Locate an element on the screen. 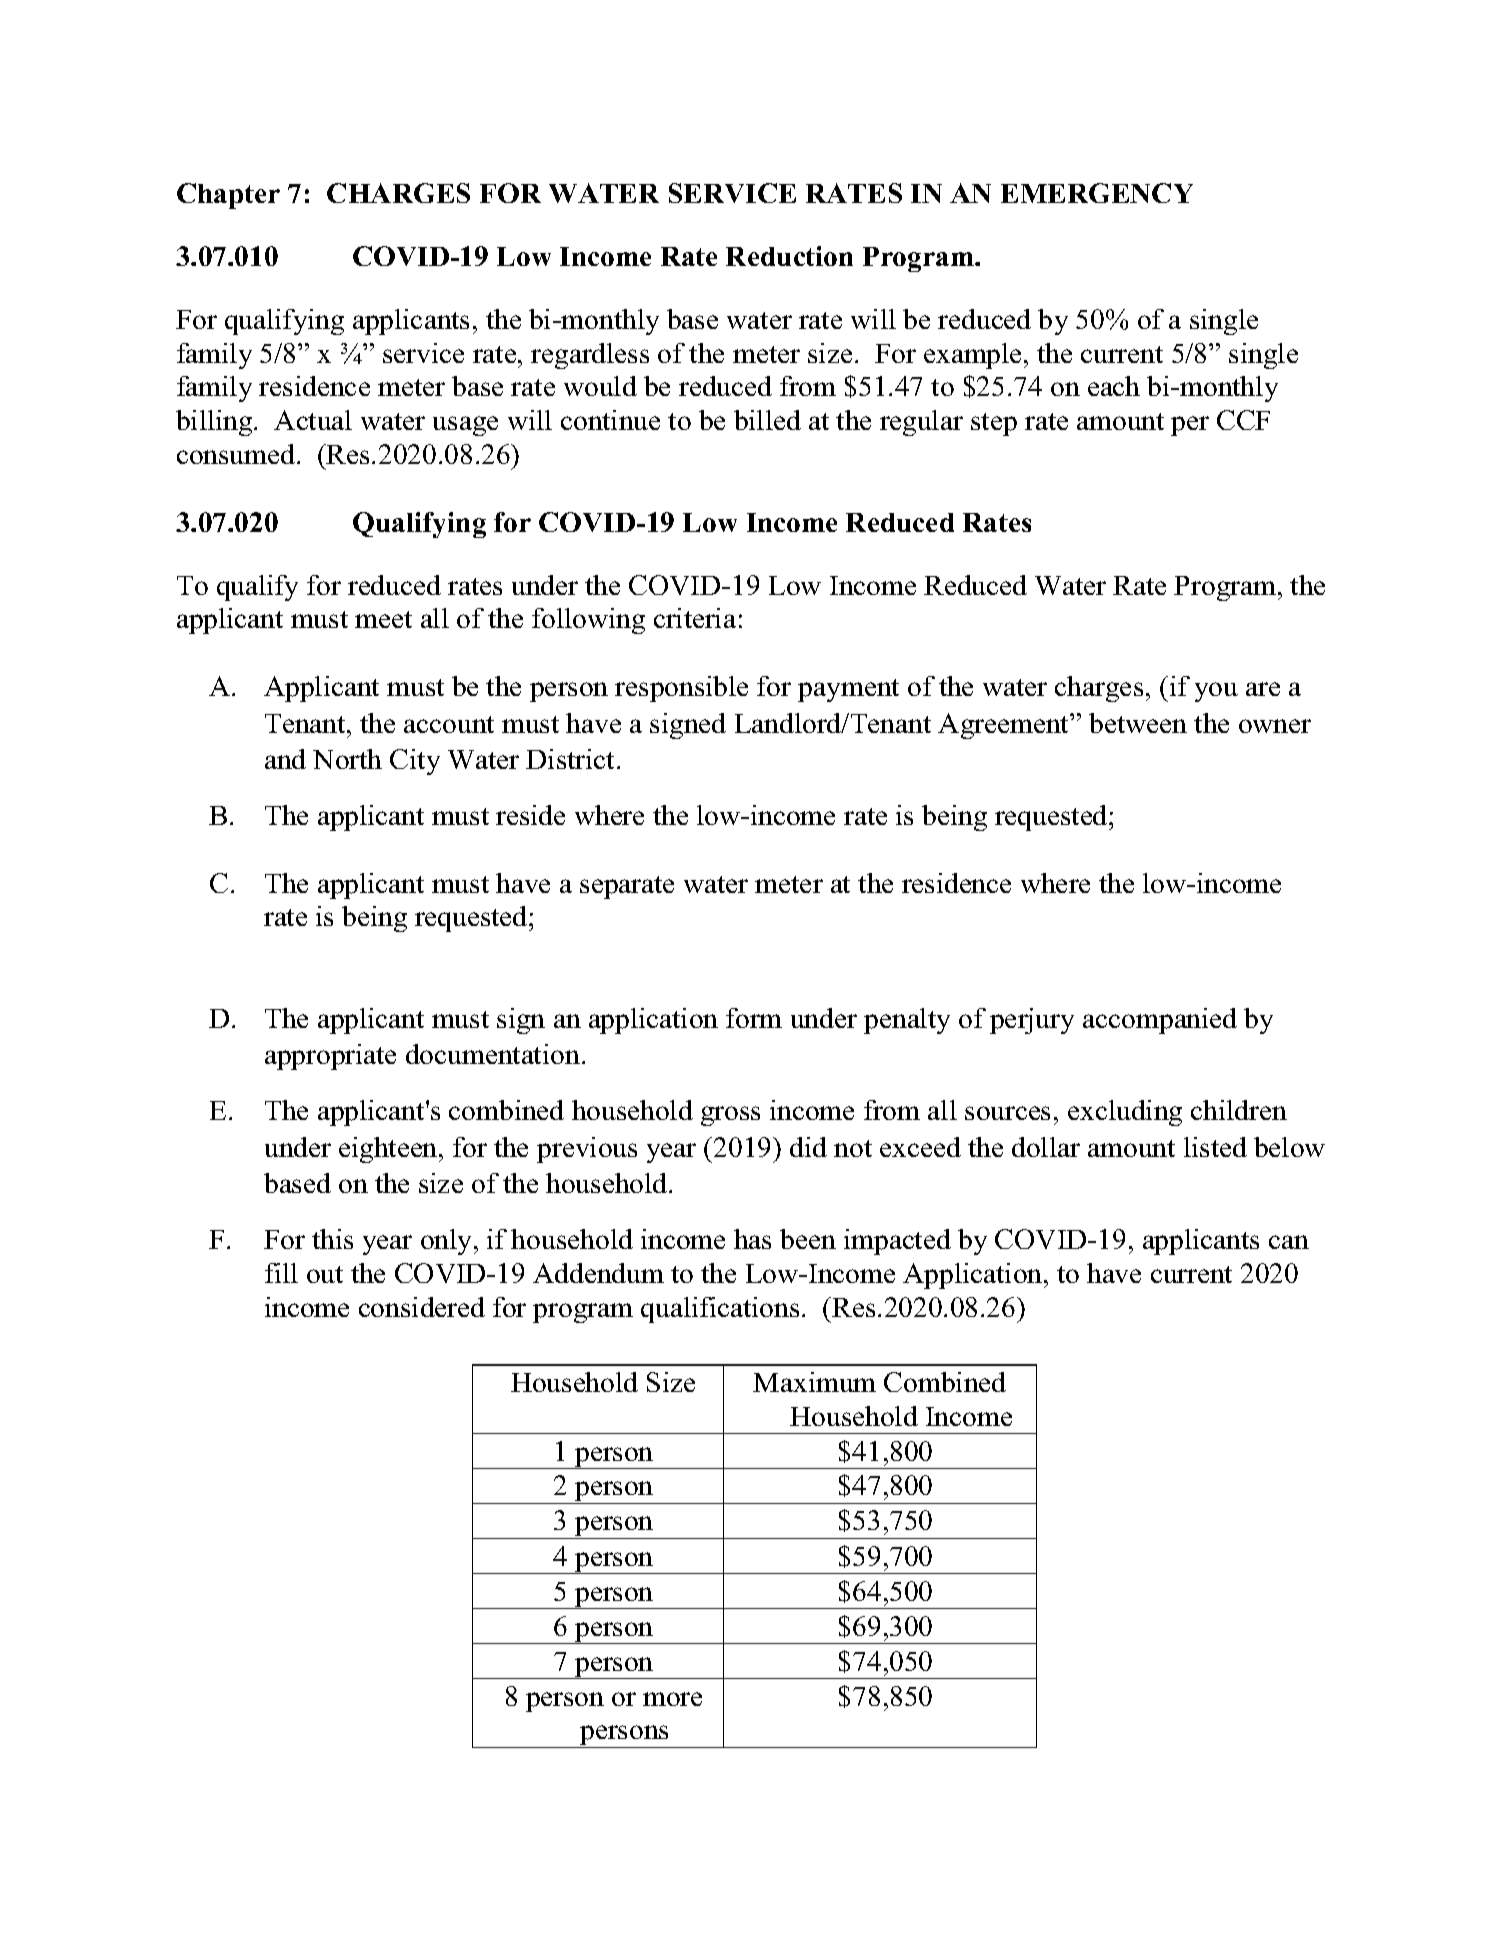 The height and width of the screenshot is (1939, 1498). billed is located at coordinates (767, 420).
